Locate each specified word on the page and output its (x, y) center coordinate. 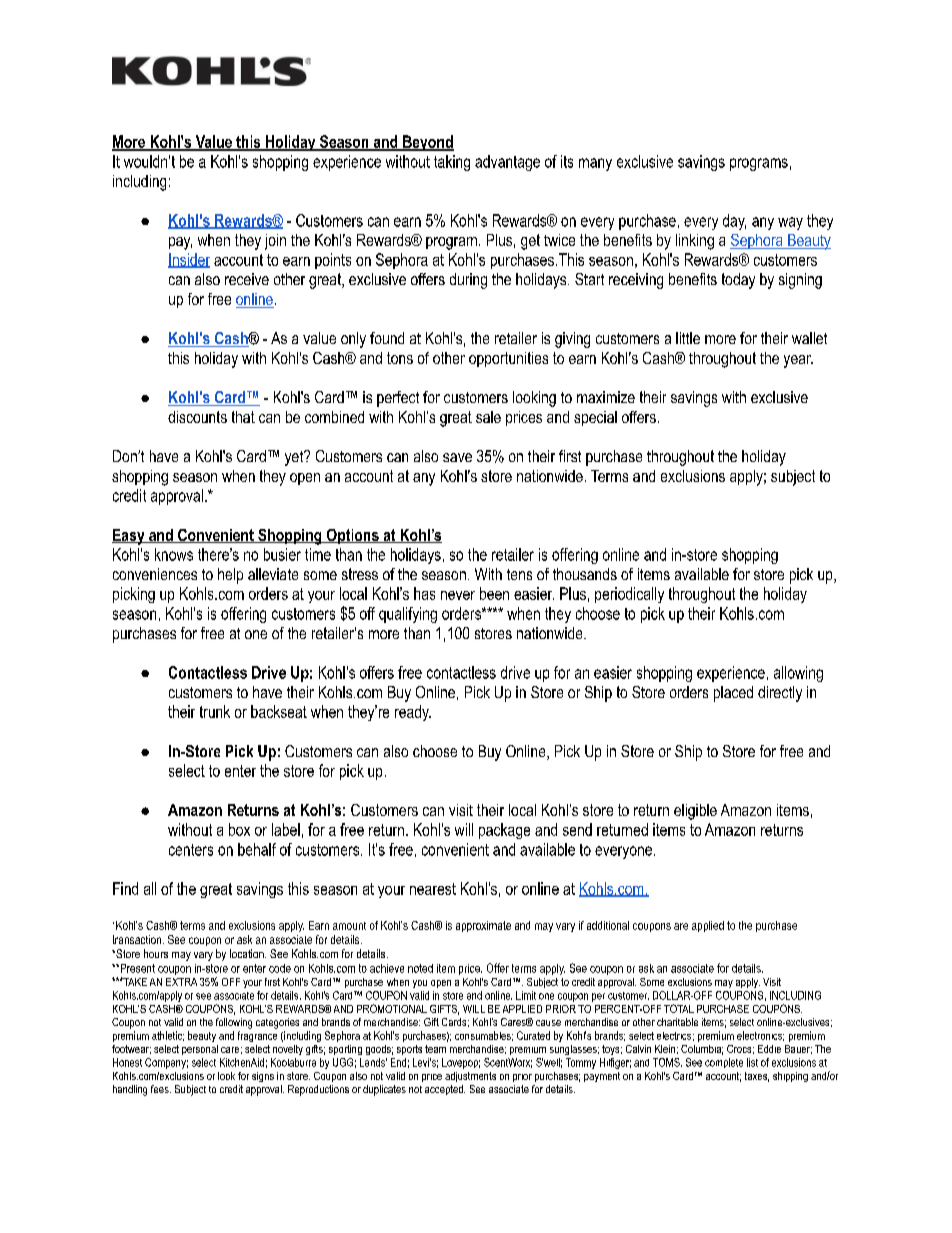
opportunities (508, 359)
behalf (257, 849)
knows (174, 554)
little (688, 338)
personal (200, 1050)
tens (519, 574)
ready (413, 713)
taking (452, 163)
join (275, 242)
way (790, 223)
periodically (629, 595)
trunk (215, 711)
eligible (695, 812)
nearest (433, 889)
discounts (197, 417)
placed (733, 694)
